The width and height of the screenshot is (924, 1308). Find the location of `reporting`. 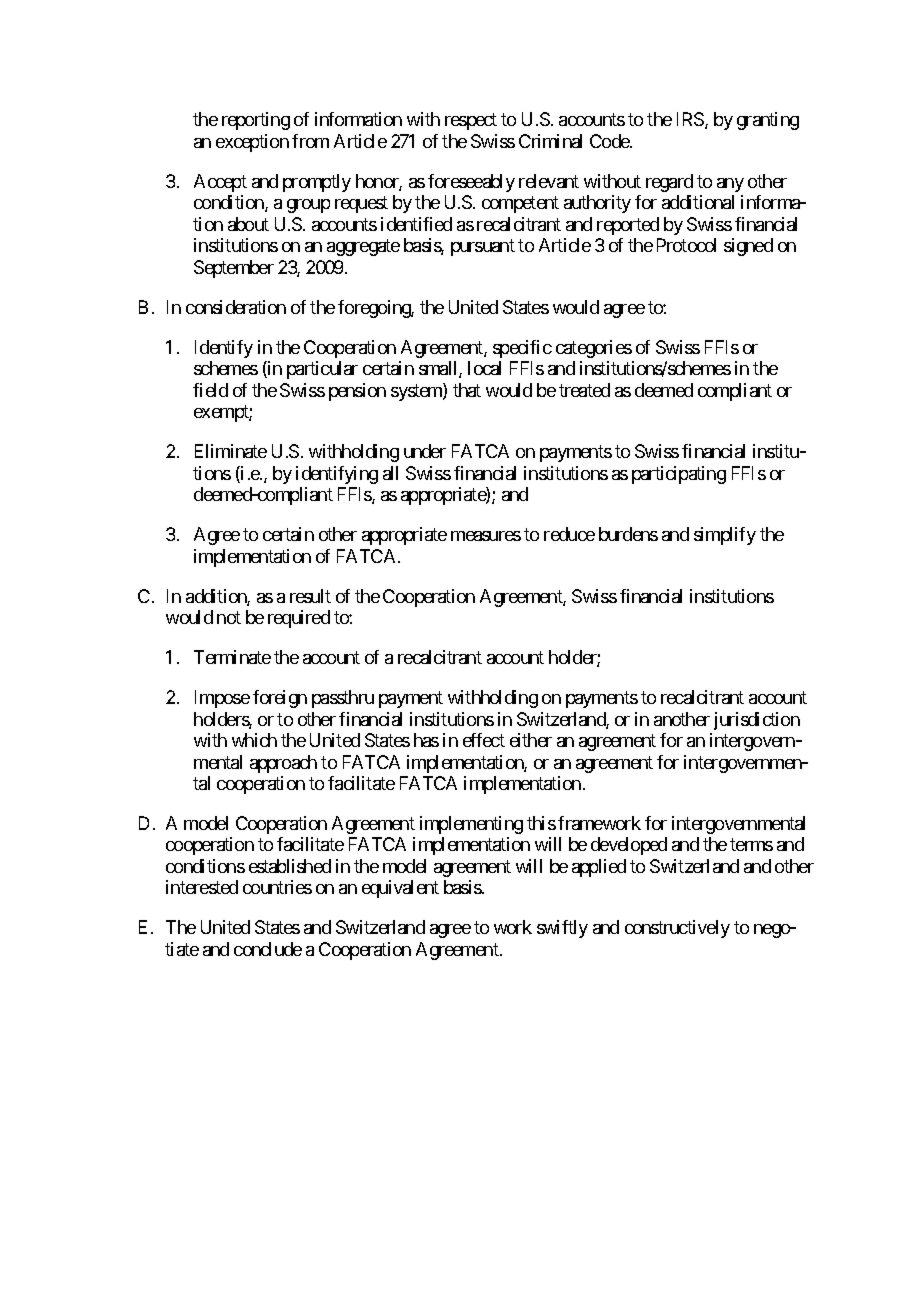

reporting is located at coordinates (256, 121).
